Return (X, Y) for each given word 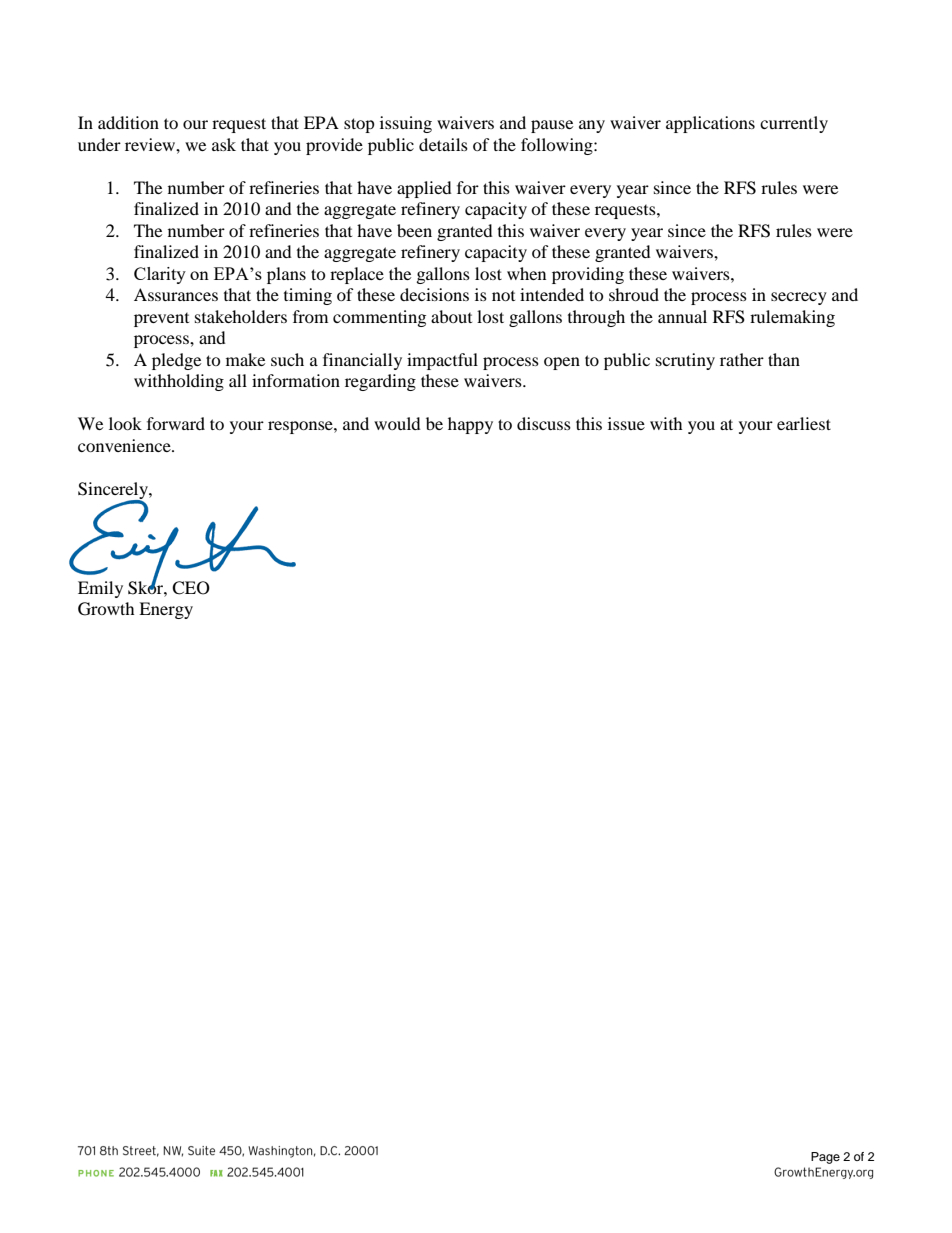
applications (710, 124)
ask (224, 144)
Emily (100, 589)
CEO (191, 588)
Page (825, 1158)
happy (470, 425)
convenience (125, 445)
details (443, 144)
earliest (804, 423)
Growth (106, 609)
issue (626, 423)
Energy (166, 610)
